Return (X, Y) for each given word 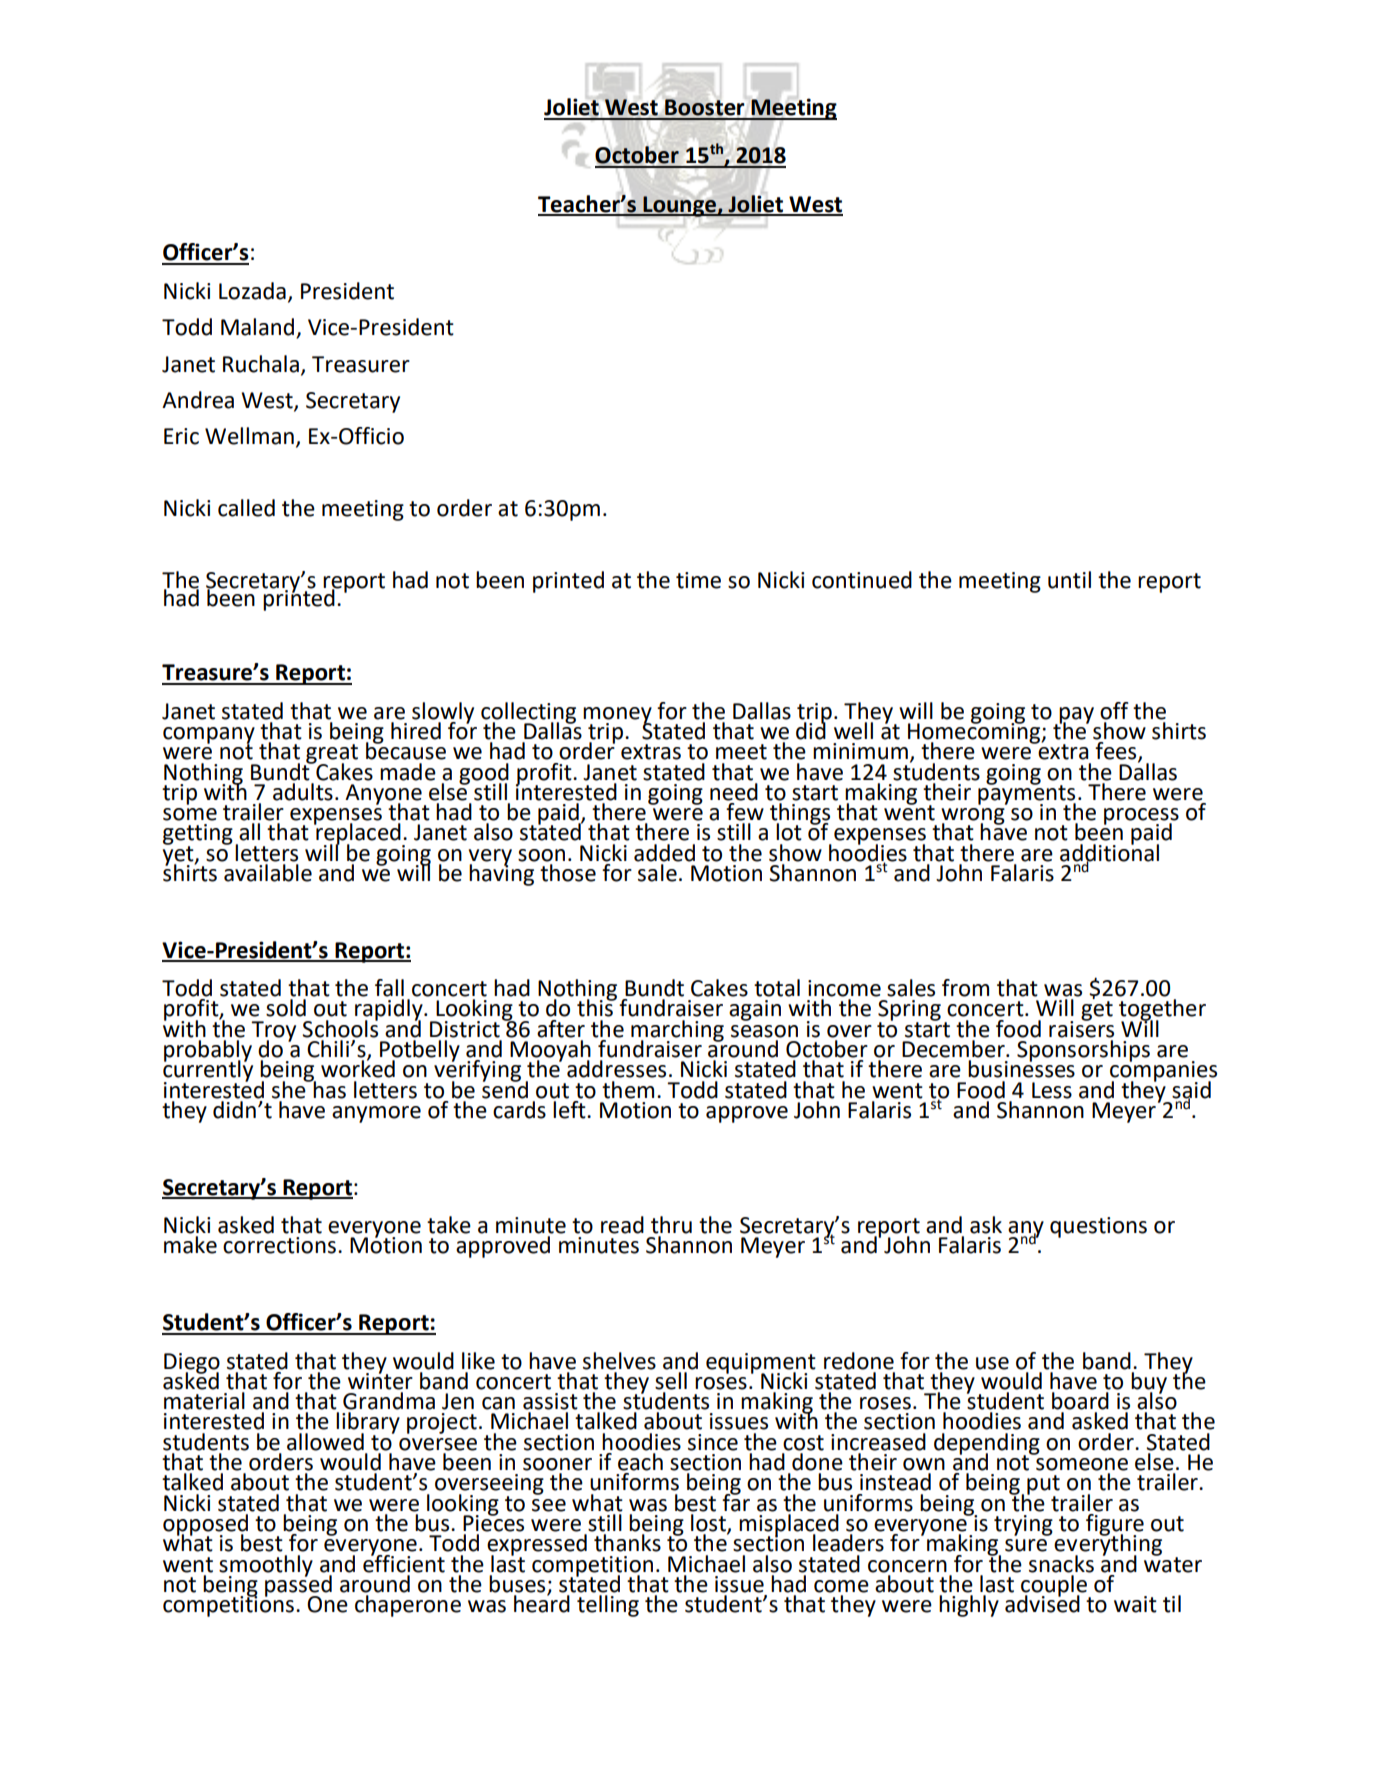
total (777, 988)
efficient (404, 1562)
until (1069, 580)
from (965, 988)
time (698, 580)
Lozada (252, 291)
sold (286, 1008)
